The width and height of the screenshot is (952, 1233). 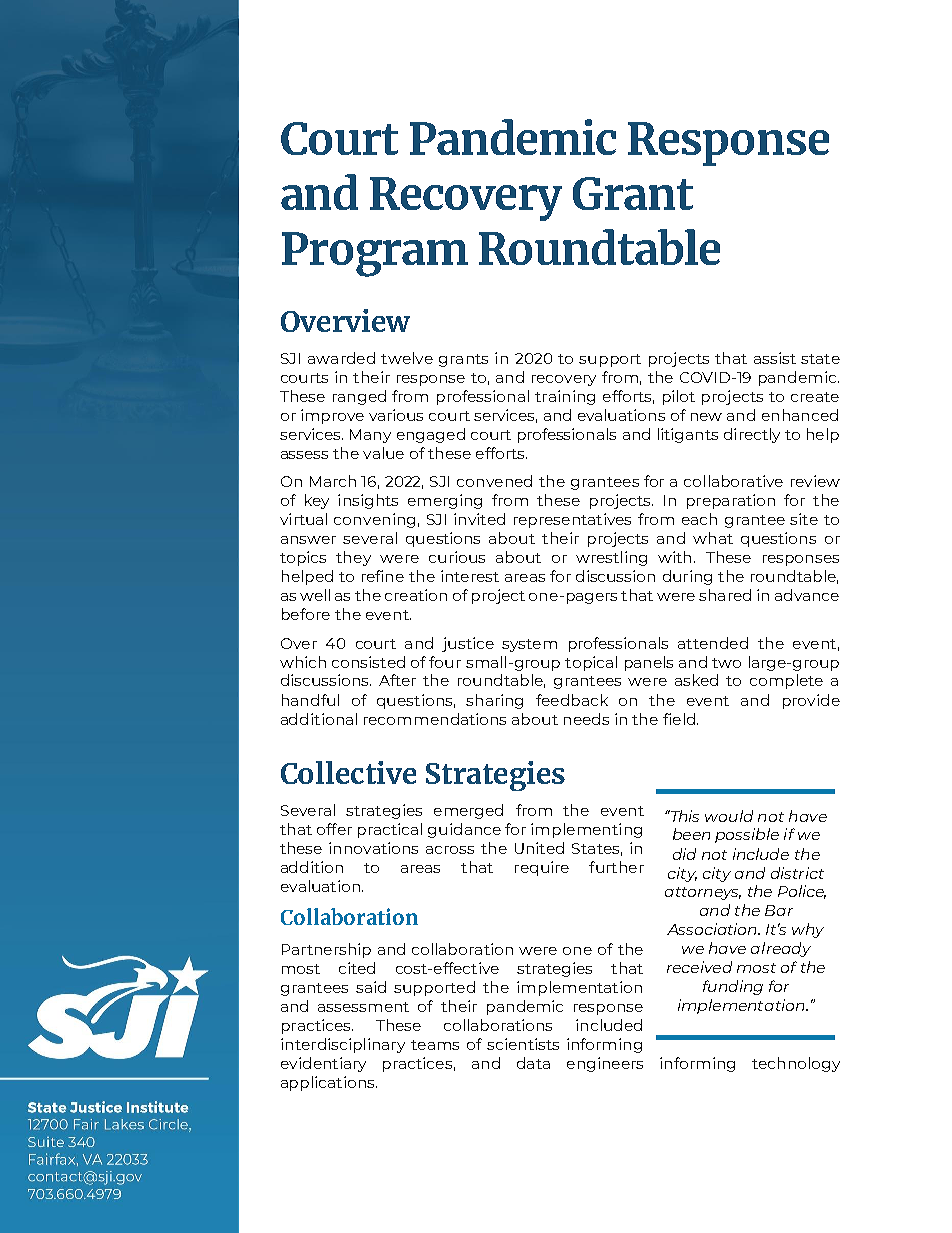 What do you see at coordinates (565, 397) in the screenshot?
I see `training` at bounding box center [565, 397].
